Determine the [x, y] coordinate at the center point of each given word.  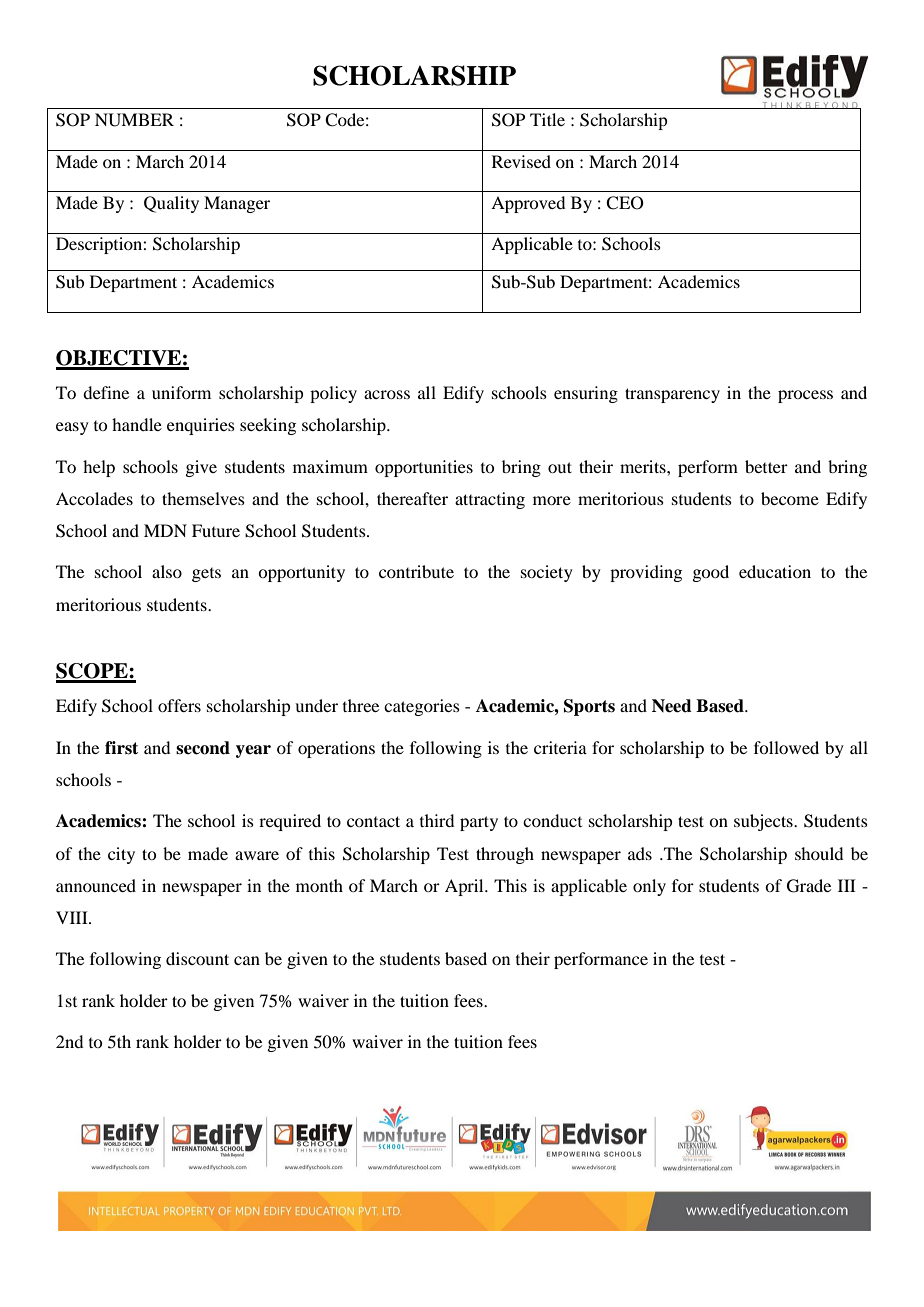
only [649, 887]
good [710, 573]
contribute [416, 571]
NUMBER [134, 120]
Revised [521, 161]
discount [197, 958]
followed [786, 747]
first [121, 748]
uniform [181, 392]
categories [422, 707]
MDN [165, 530]
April [465, 887]
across [387, 394]
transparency [672, 395]
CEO [625, 203]
